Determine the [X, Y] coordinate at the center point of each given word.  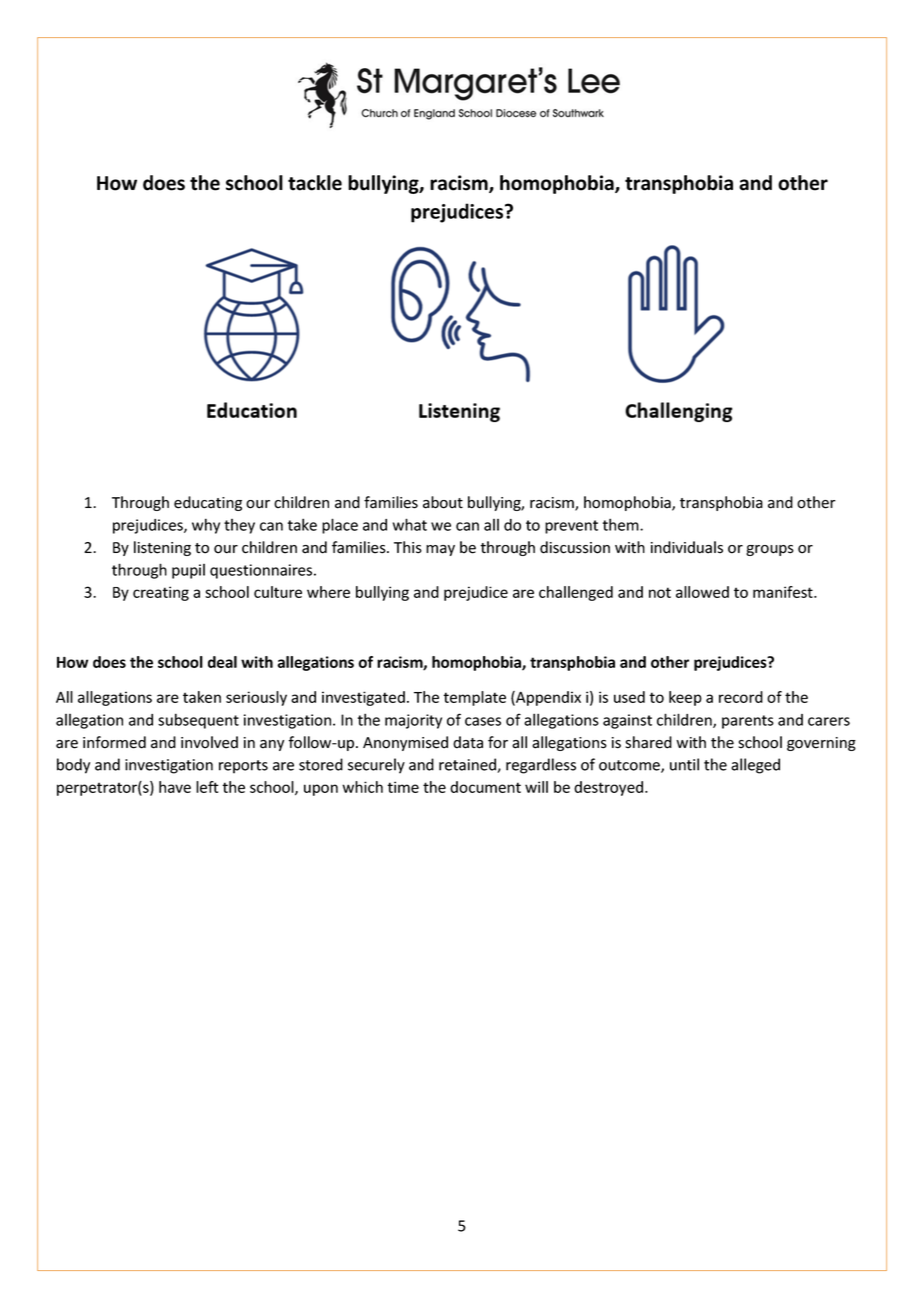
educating [208, 503]
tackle [315, 183]
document [485, 787]
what [410, 524]
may [440, 550]
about [443, 502]
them [622, 524]
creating [161, 593]
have [175, 787]
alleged [755, 766]
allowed [702, 592]
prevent [571, 527]
